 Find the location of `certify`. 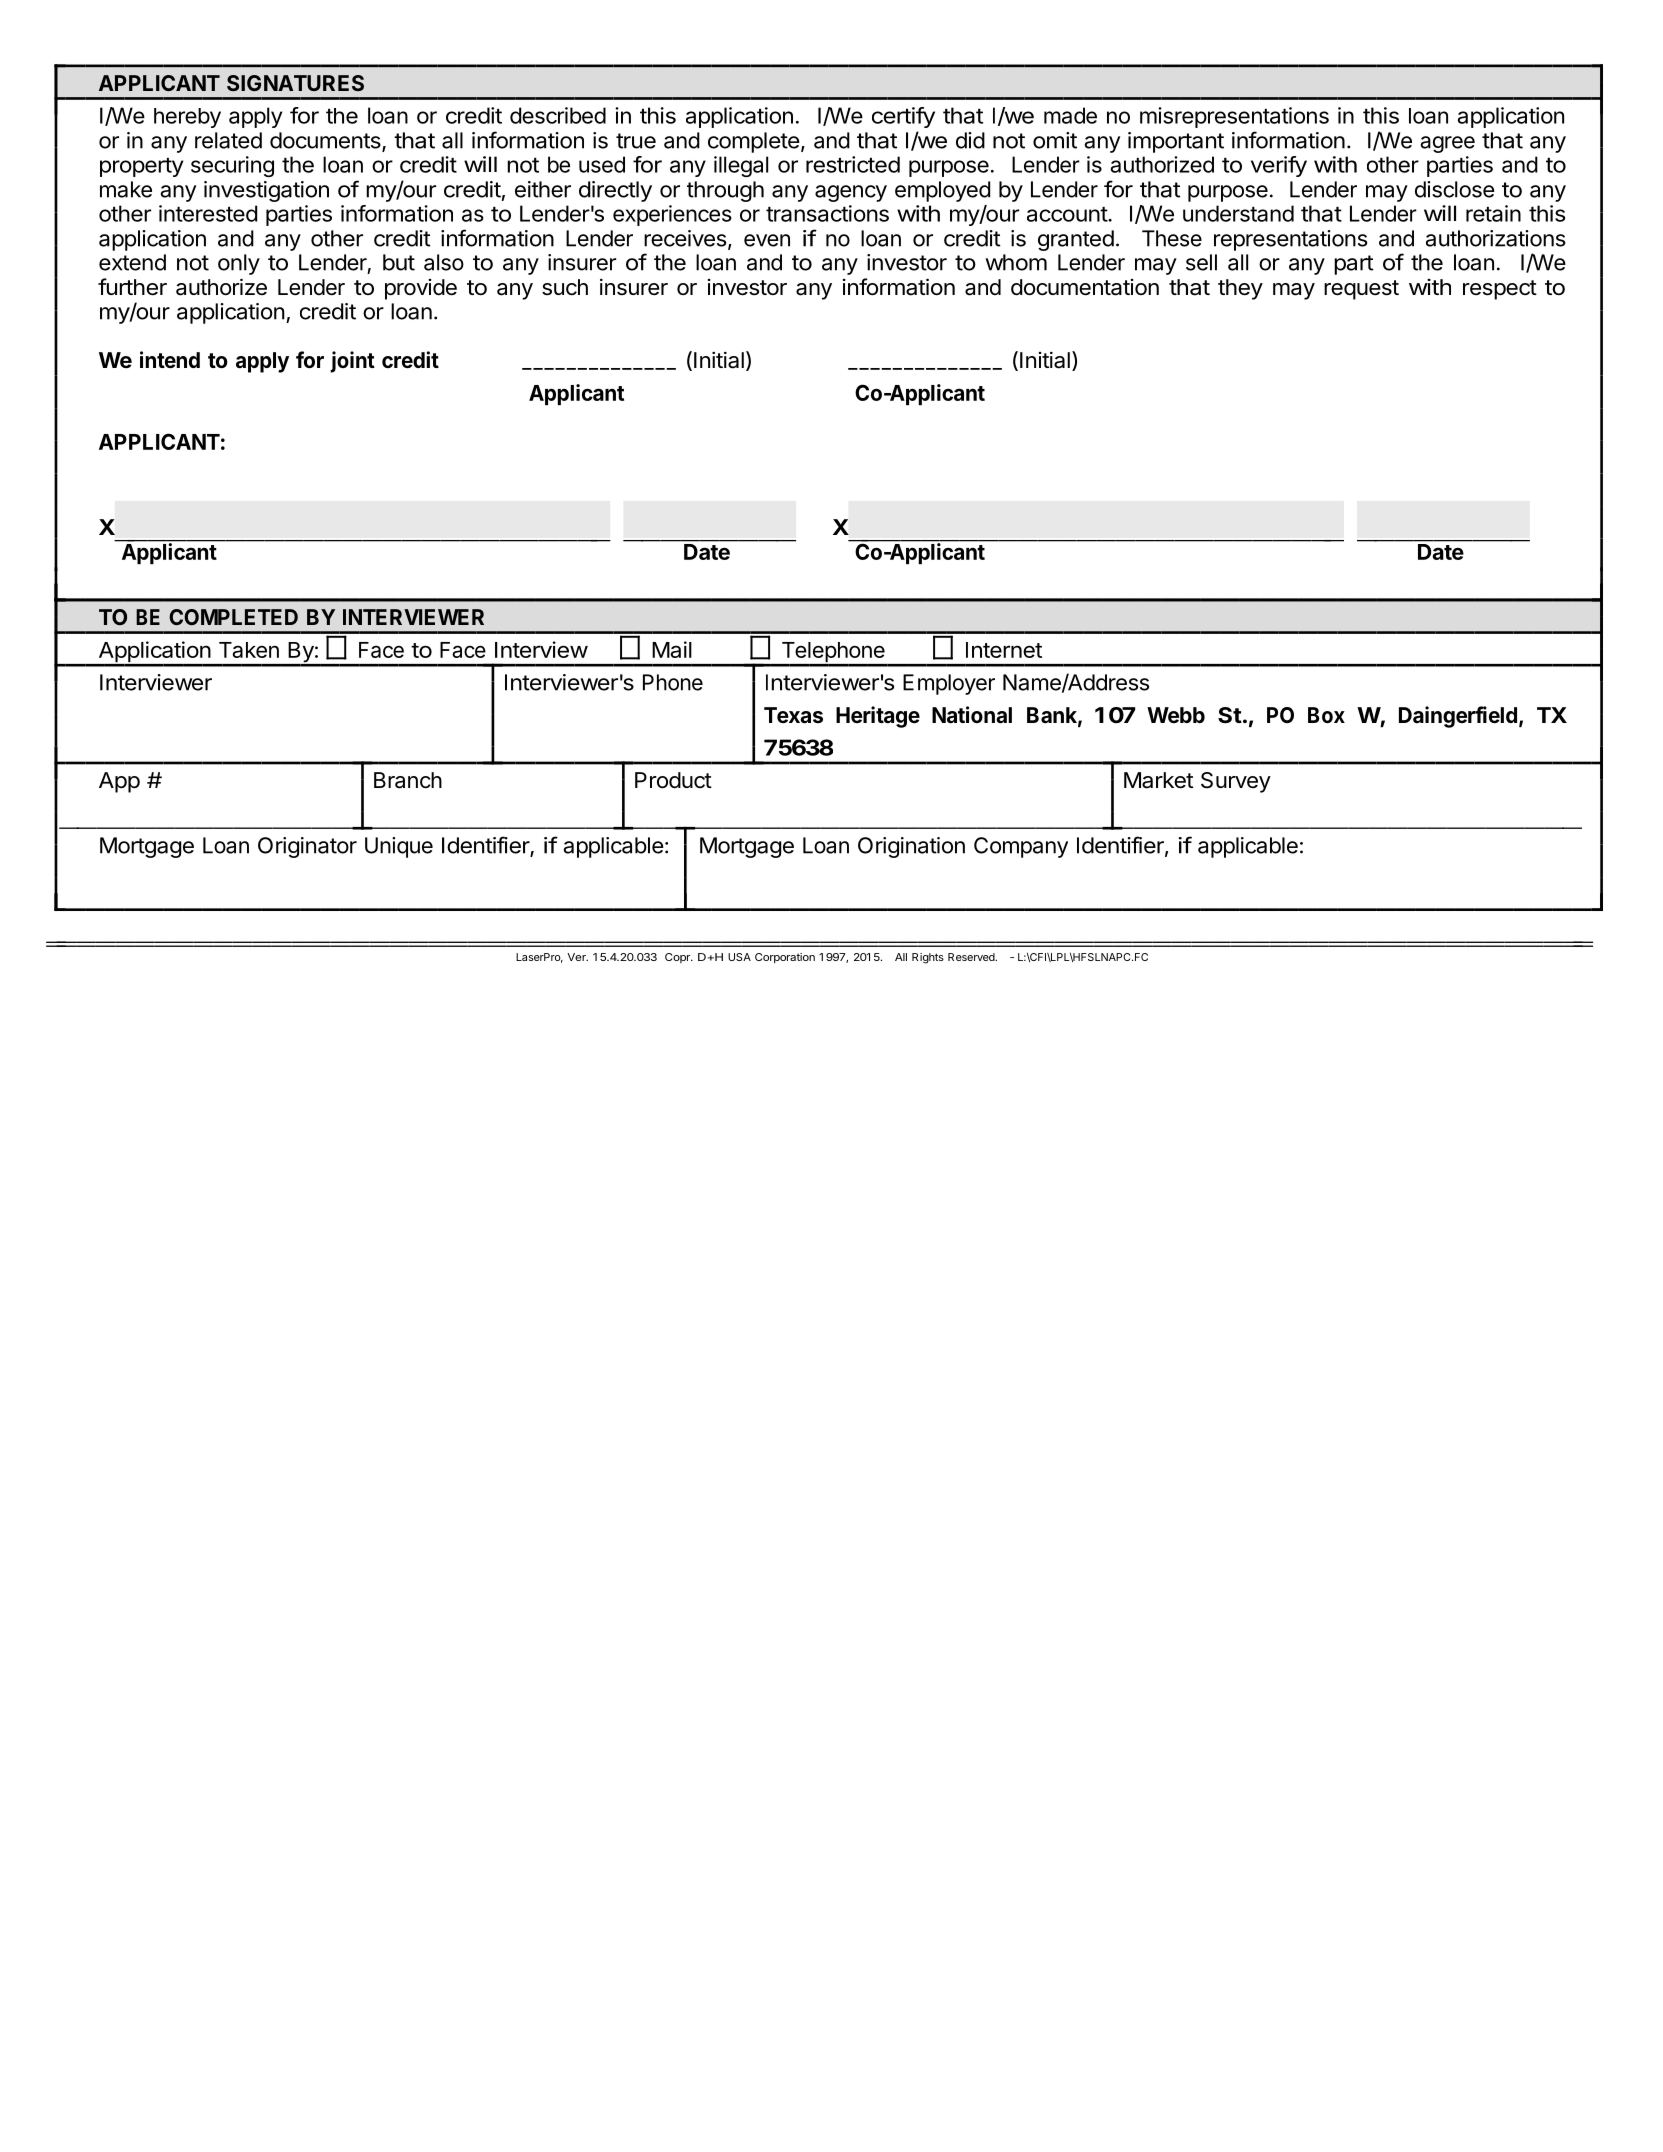

certify is located at coordinates (903, 117).
